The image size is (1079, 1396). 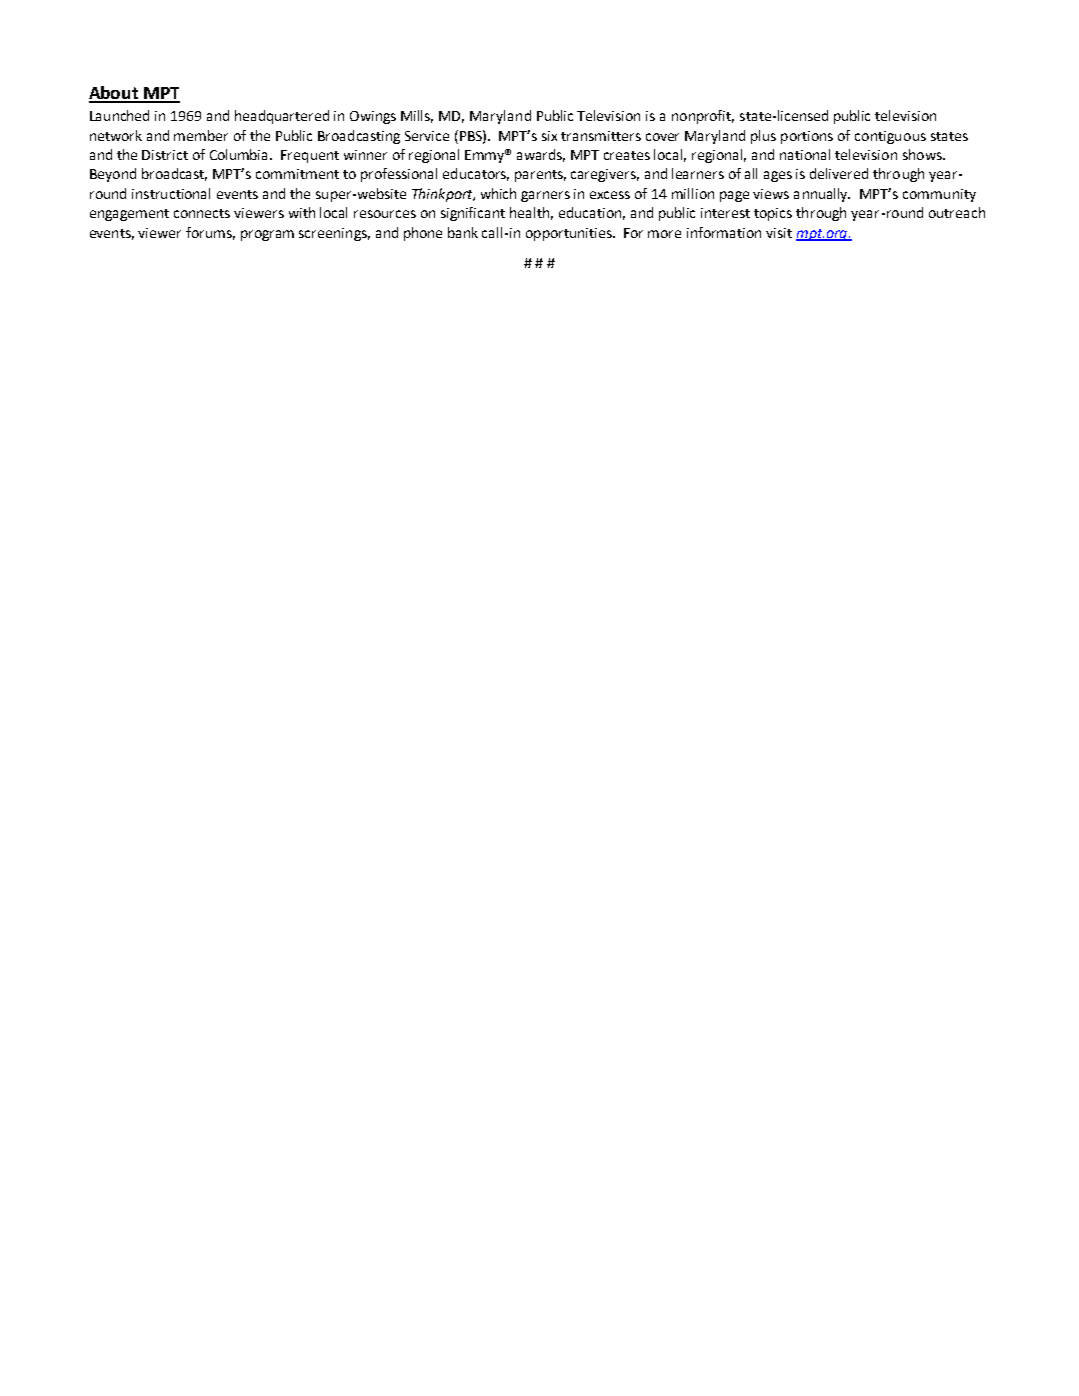 I want to click on garners, so click(x=545, y=196).
